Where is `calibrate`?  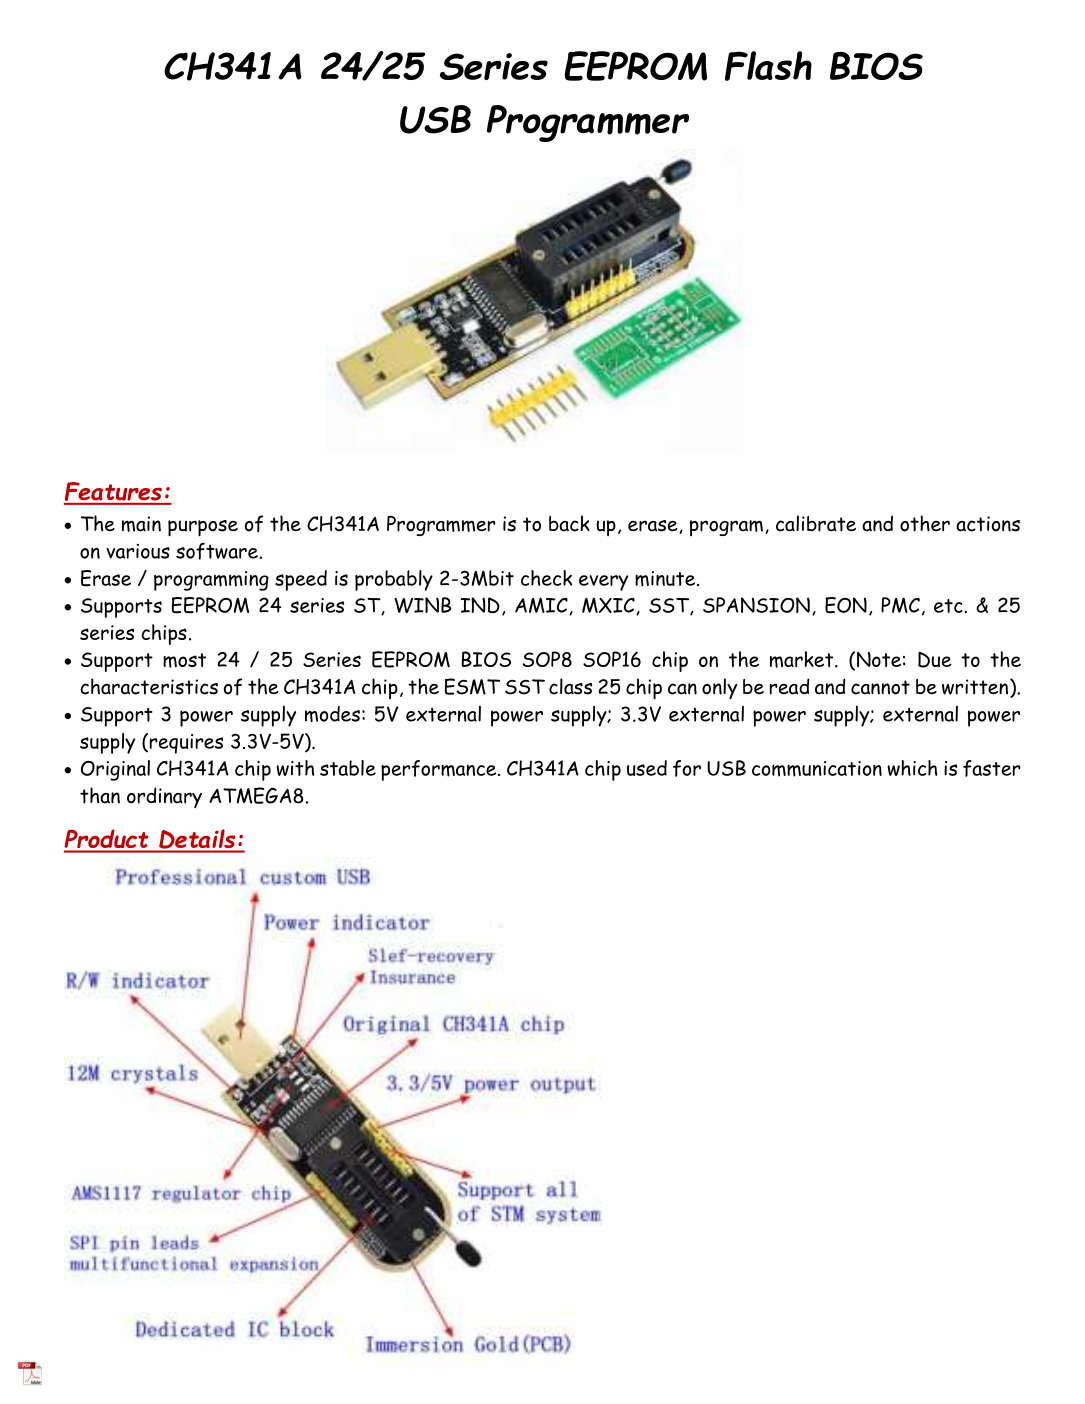 calibrate is located at coordinates (816, 523).
